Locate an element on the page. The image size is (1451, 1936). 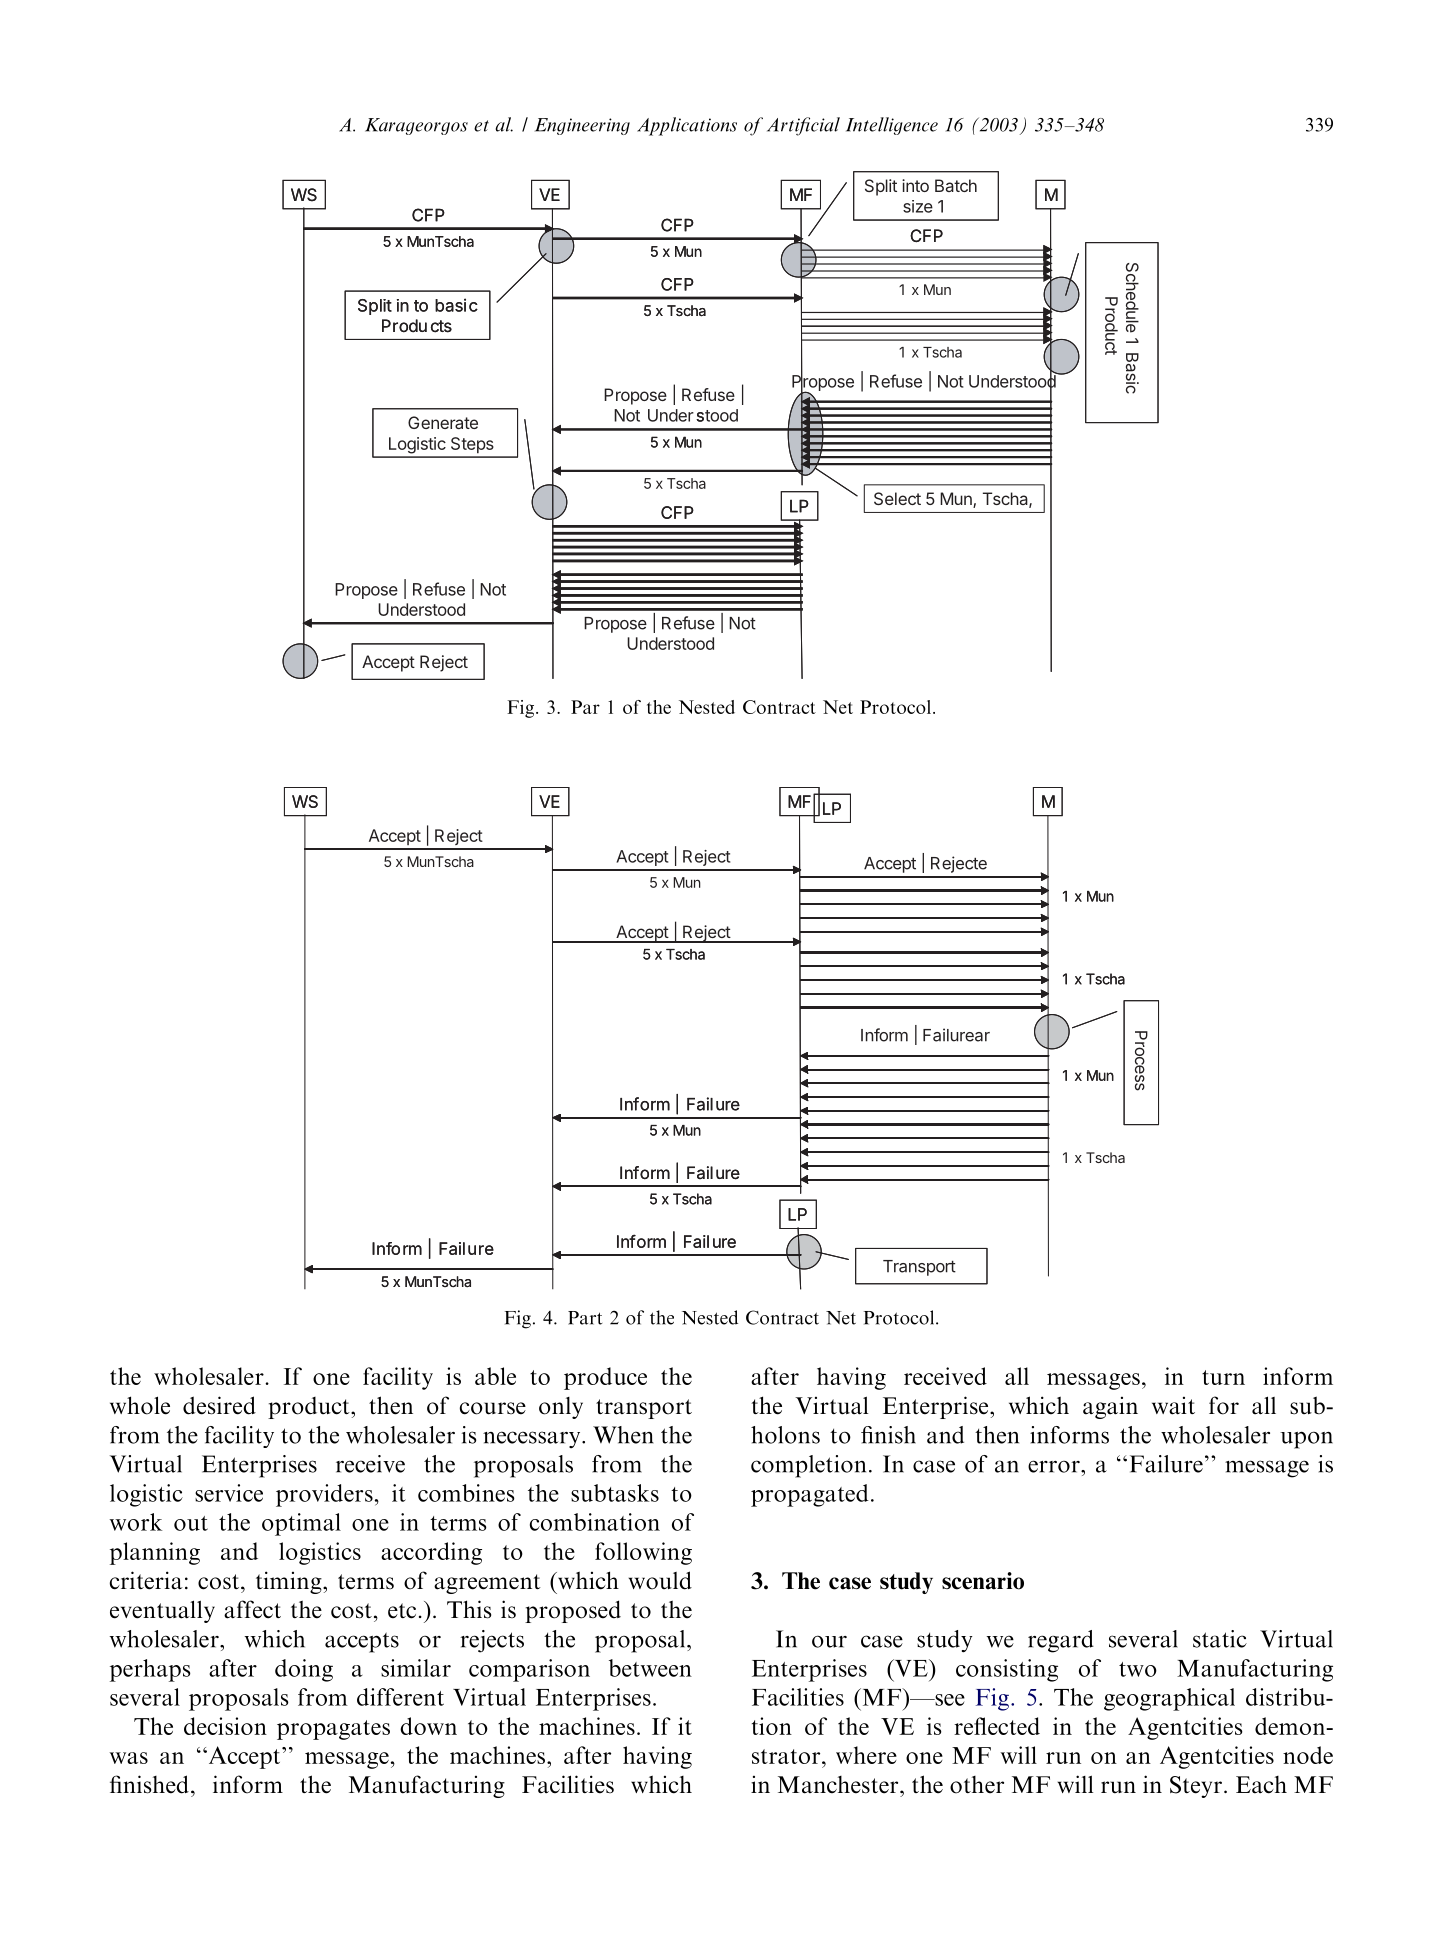
When is located at coordinates (623, 1435).
